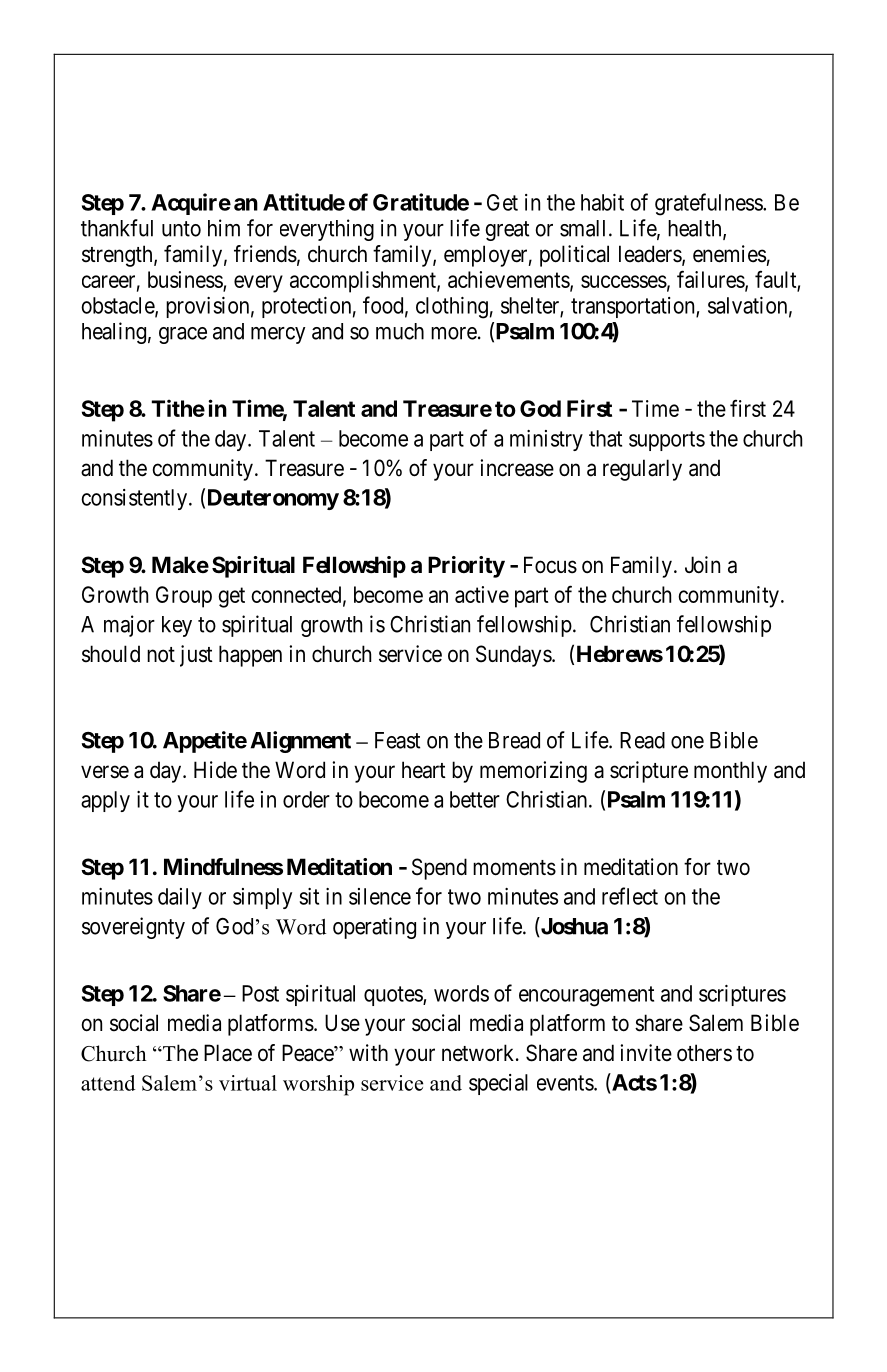  I want to click on leaders, so click(651, 255).
